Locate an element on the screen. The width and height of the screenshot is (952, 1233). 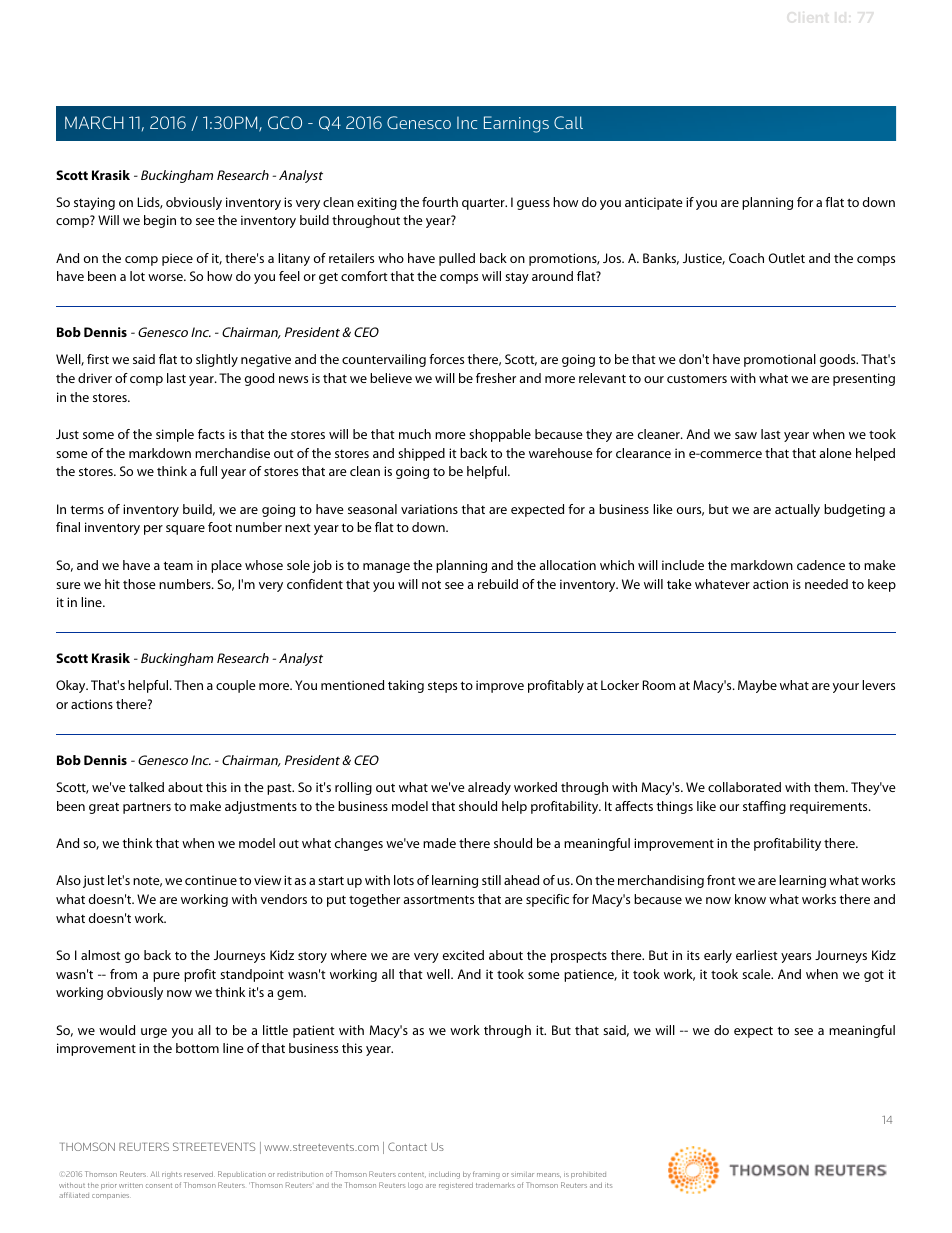
rights is located at coordinates (172, 1175).
